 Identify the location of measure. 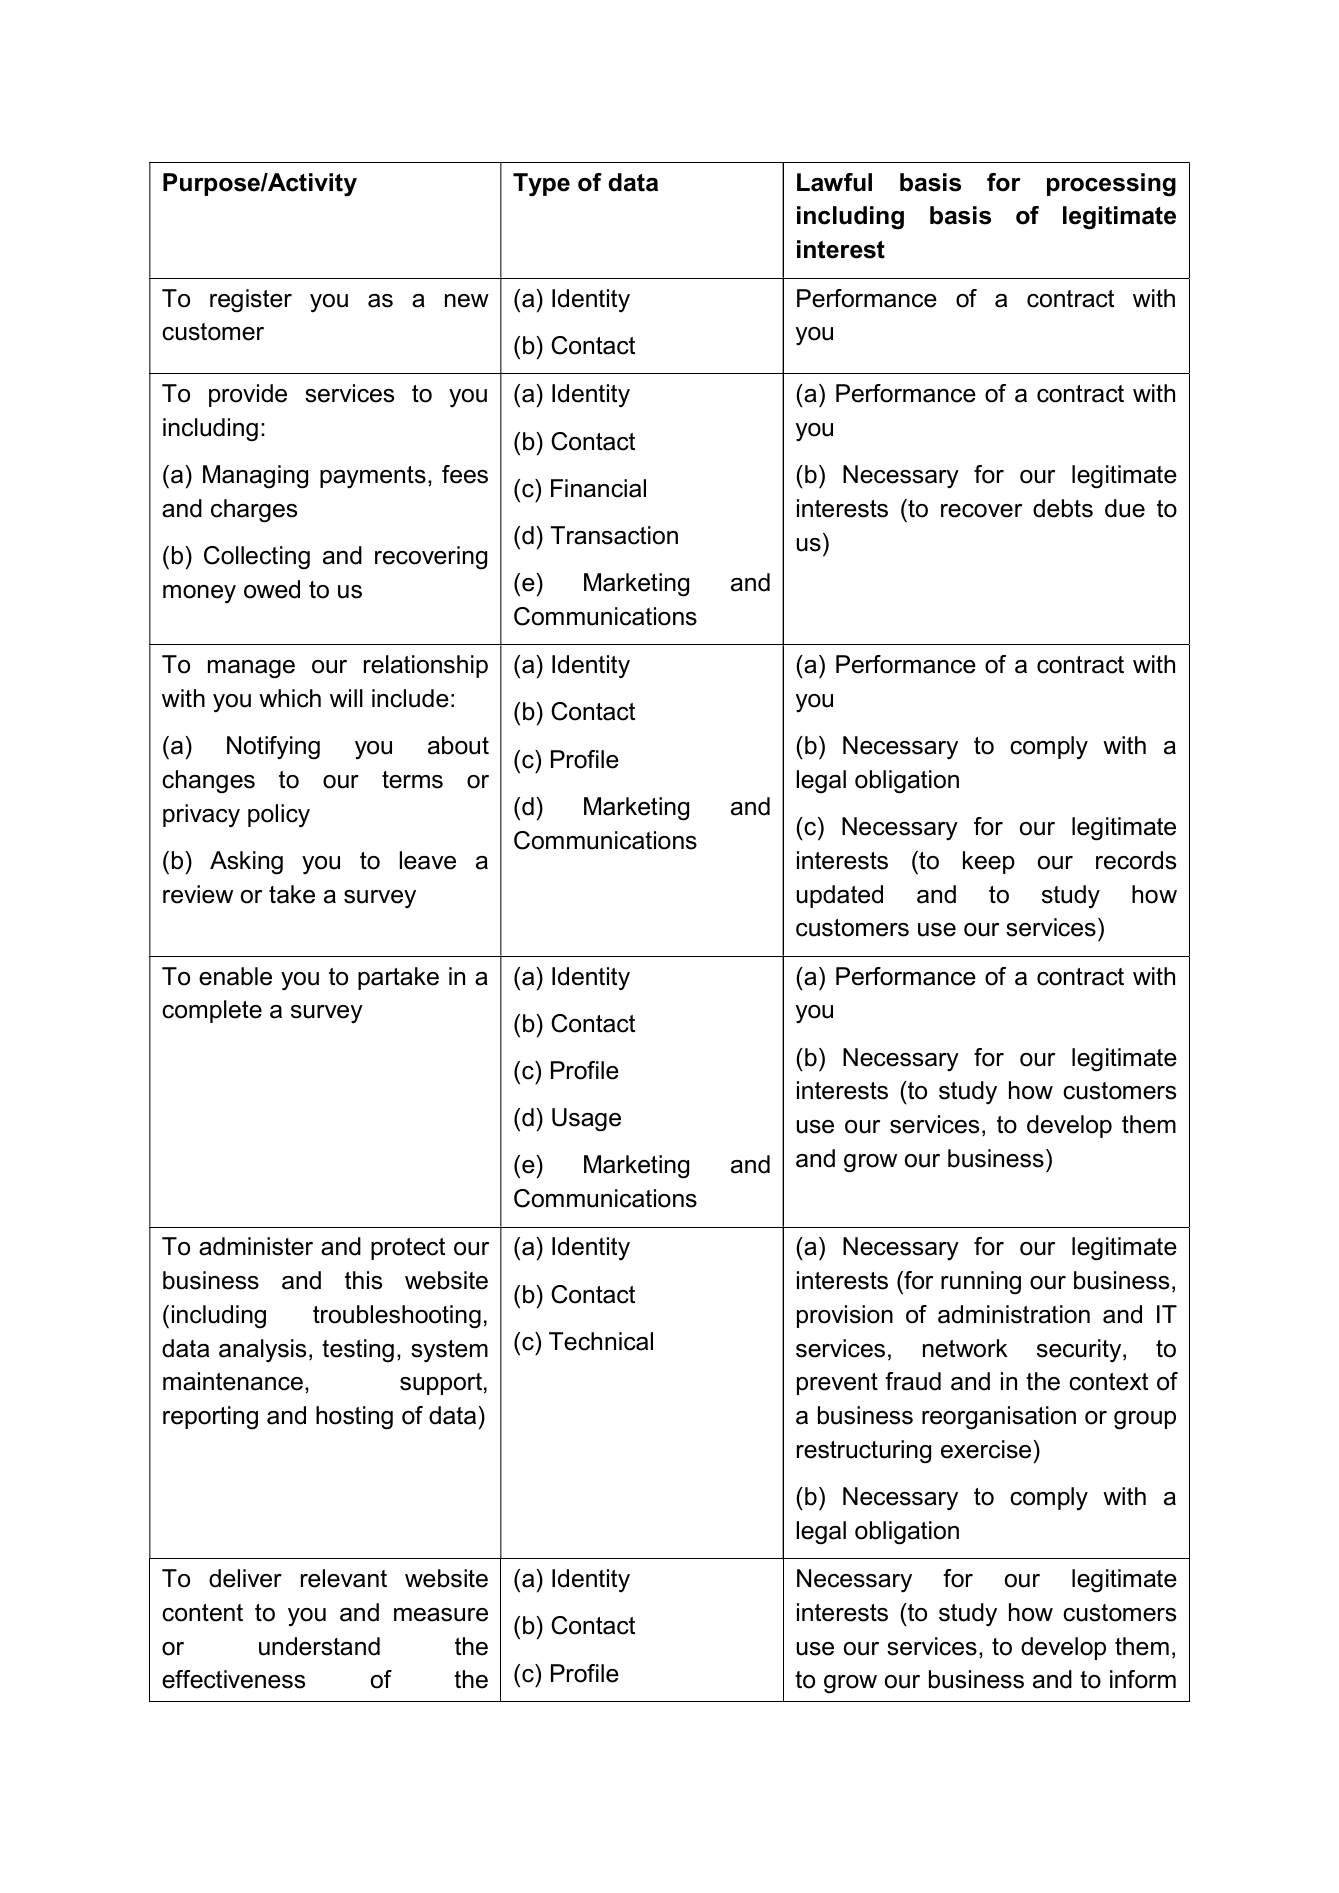
(441, 1615).
